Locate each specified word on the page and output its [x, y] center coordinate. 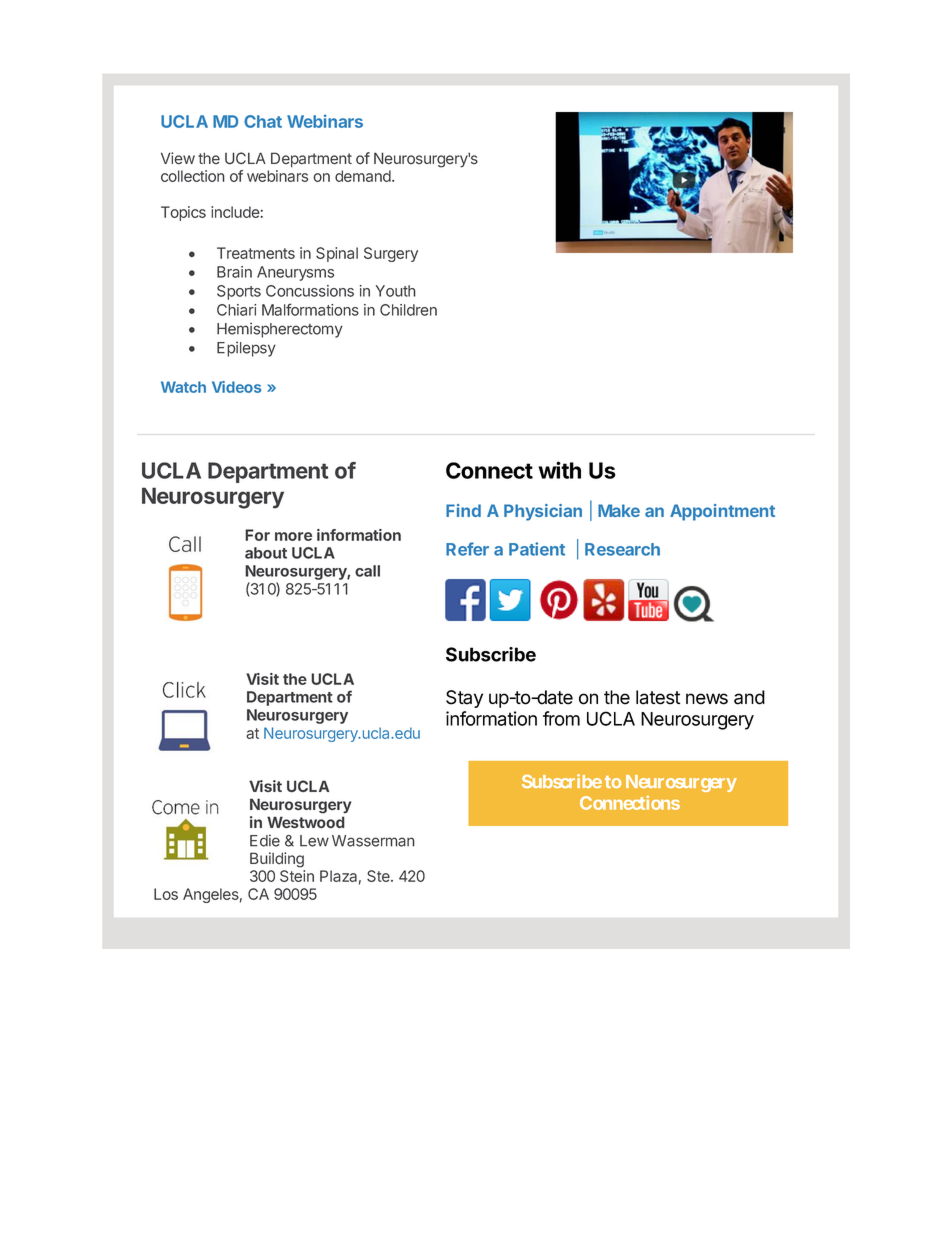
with [559, 470]
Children [408, 310]
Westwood [306, 822]
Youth [396, 291]
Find [463, 510]
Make [619, 510]
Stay [464, 699]
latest [658, 697]
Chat [263, 121]
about [266, 553]
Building [277, 860]
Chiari [236, 310]
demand [364, 176]
